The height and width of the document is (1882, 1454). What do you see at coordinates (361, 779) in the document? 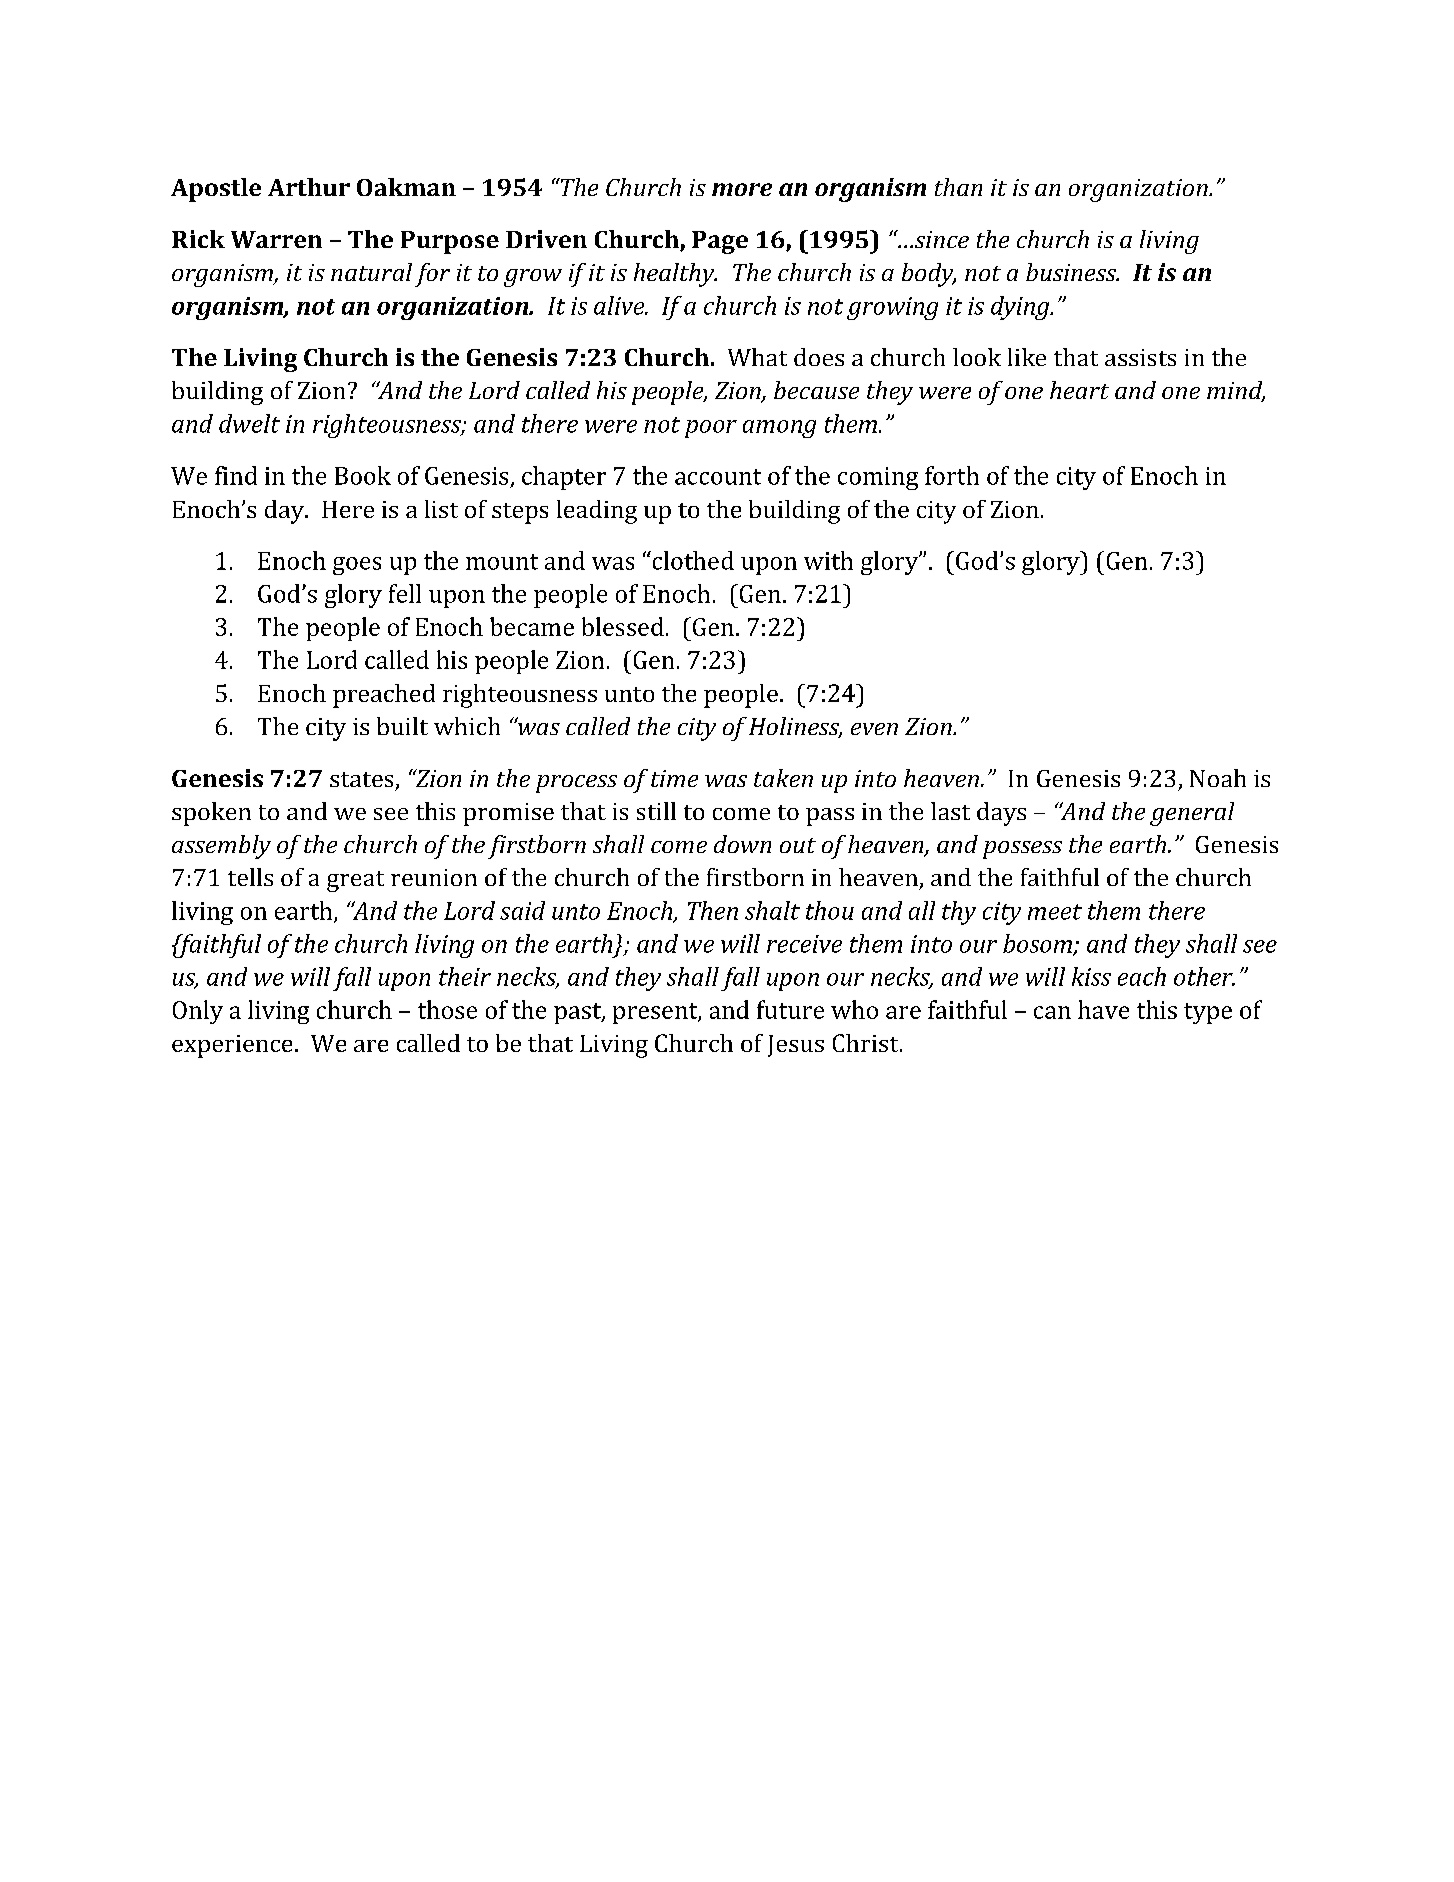
I see `states` at bounding box center [361, 779].
